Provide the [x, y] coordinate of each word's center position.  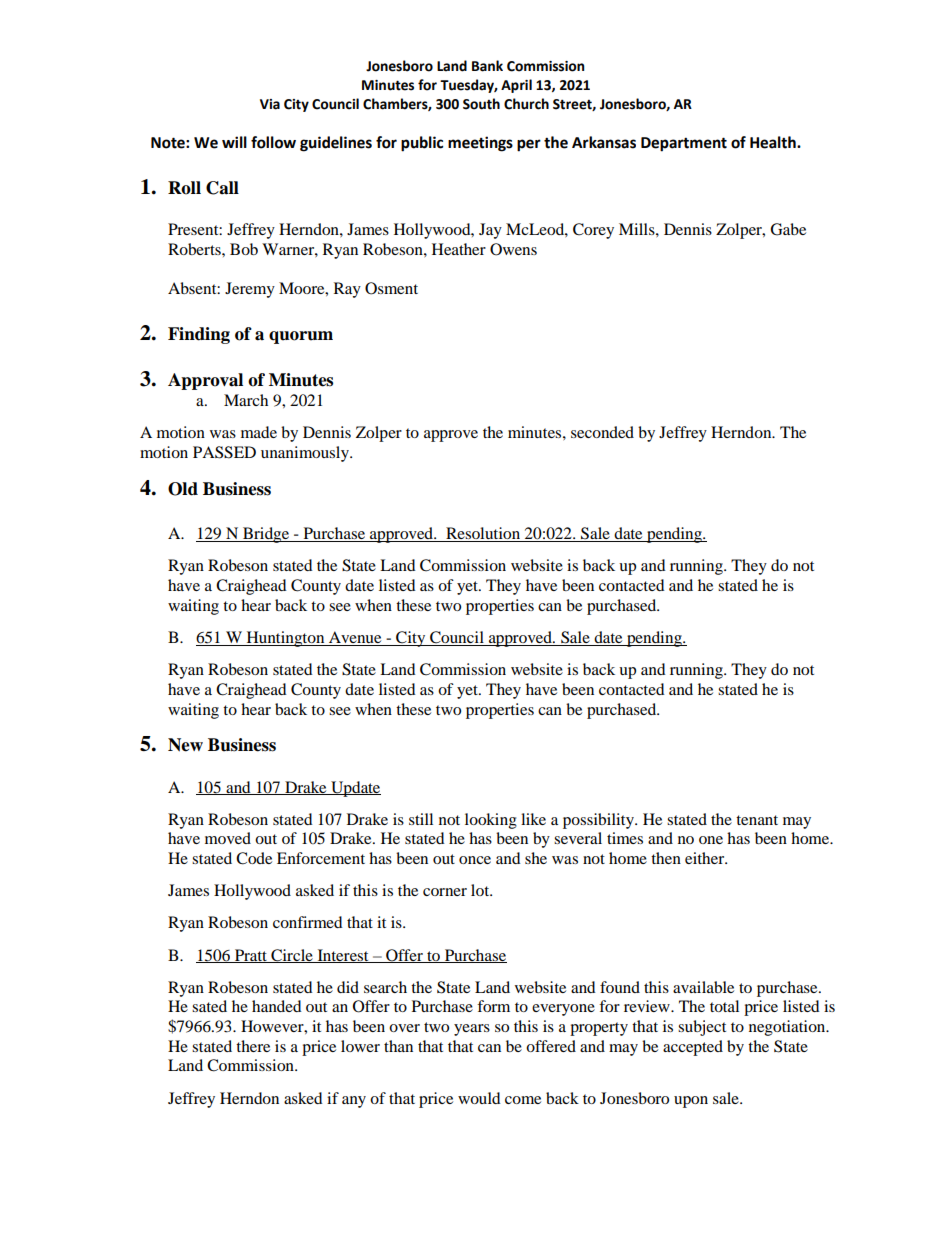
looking [491, 821]
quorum [301, 337]
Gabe [788, 229]
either [706, 858]
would [479, 1098]
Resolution [483, 534]
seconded [602, 432]
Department [684, 144]
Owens [513, 249]
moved [228, 838]
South [481, 104]
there [253, 1046]
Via [270, 104]
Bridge [266, 535]
